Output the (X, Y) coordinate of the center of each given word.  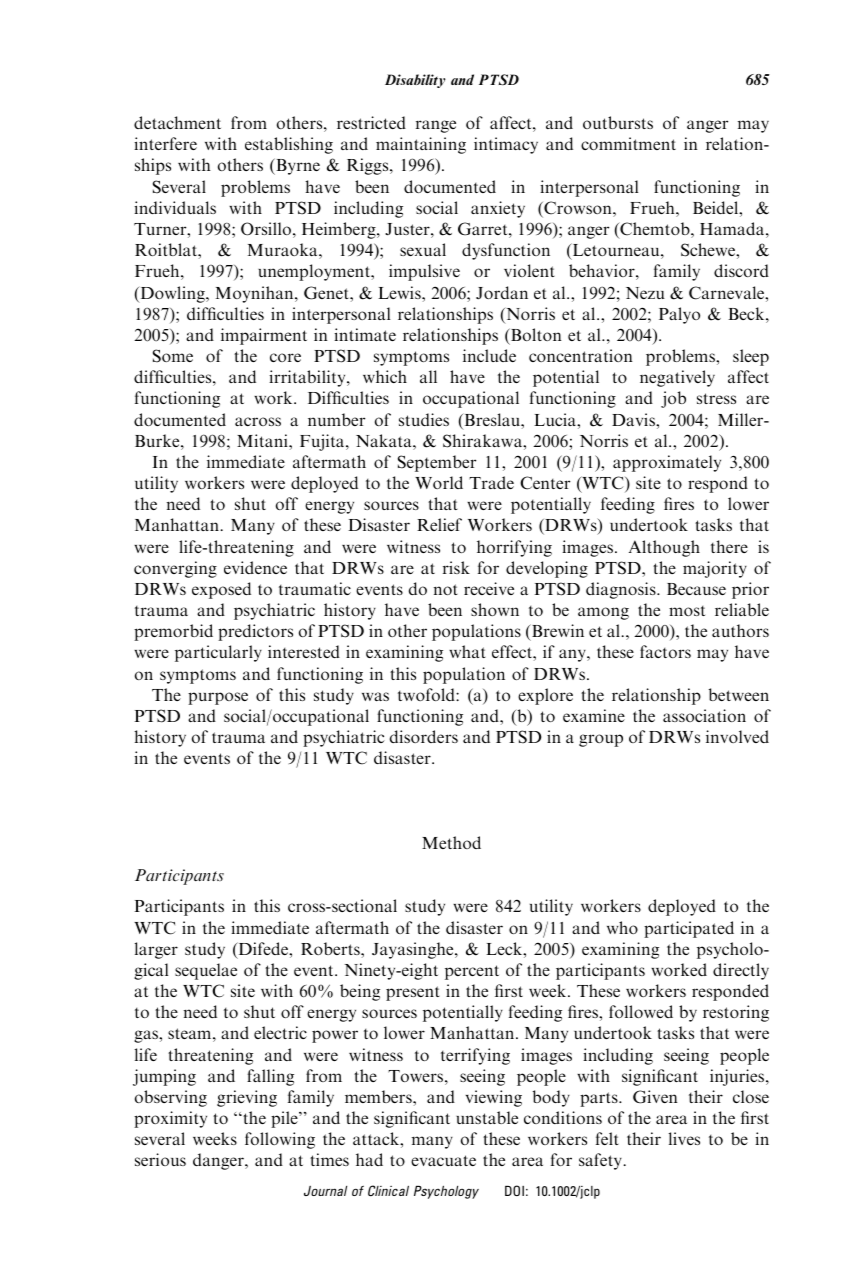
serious (160, 1159)
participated (689, 929)
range (436, 126)
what (467, 651)
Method (451, 842)
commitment (628, 143)
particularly (218, 653)
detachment (177, 122)
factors (665, 651)
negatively (677, 378)
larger (156, 950)
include (489, 355)
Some (173, 356)
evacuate (443, 1160)
